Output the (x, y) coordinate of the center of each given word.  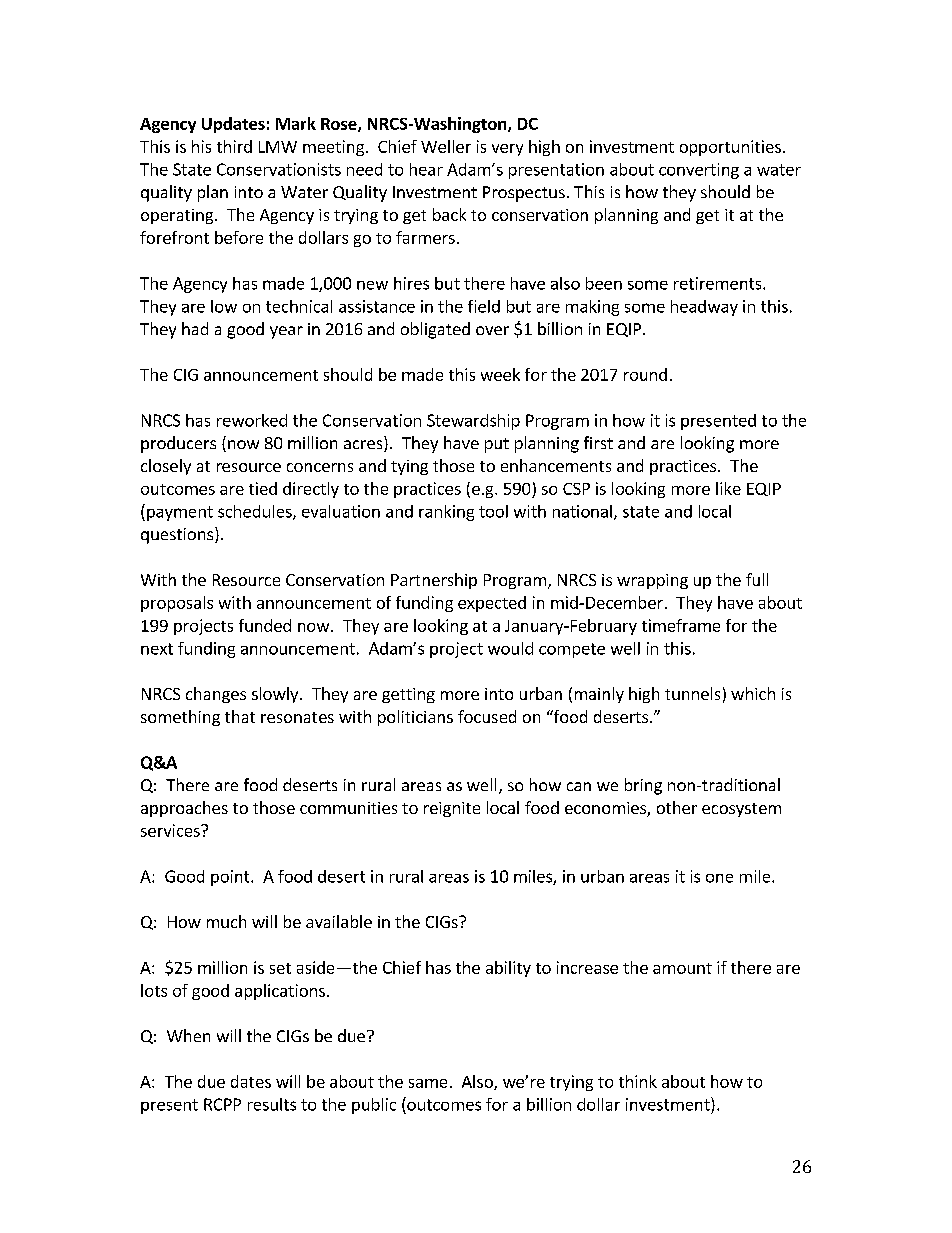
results (272, 1104)
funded (265, 625)
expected (492, 604)
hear (426, 169)
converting (699, 171)
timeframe (681, 625)
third (234, 146)
